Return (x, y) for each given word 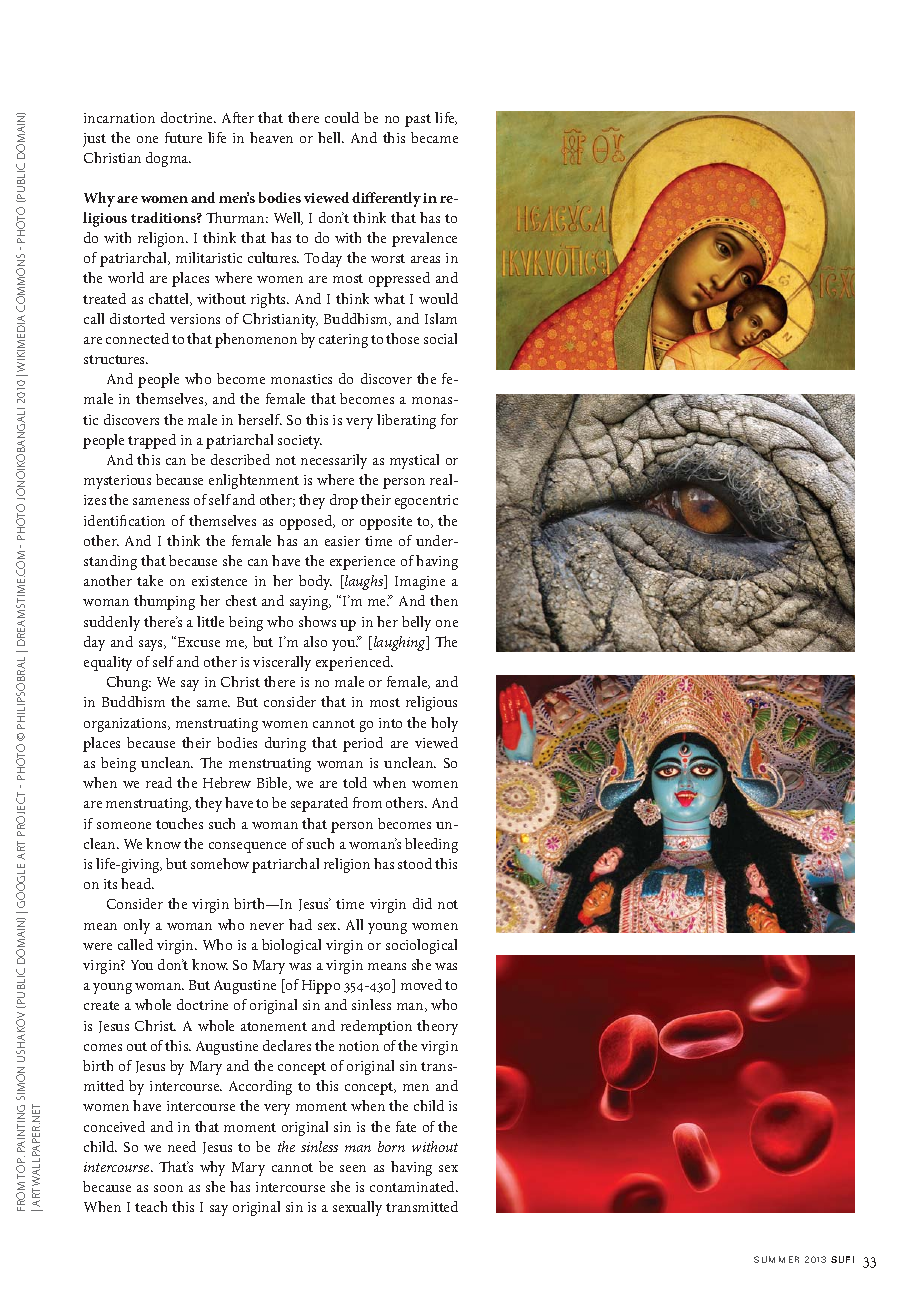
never (267, 926)
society (300, 442)
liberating (406, 421)
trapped (152, 441)
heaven (271, 137)
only (137, 926)
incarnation (119, 118)
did (422, 903)
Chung (129, 683)
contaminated (413, 1186)
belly (416, 623)
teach (151, 1206)
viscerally (282, 663)
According (260, 1087)
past (418, 120)
